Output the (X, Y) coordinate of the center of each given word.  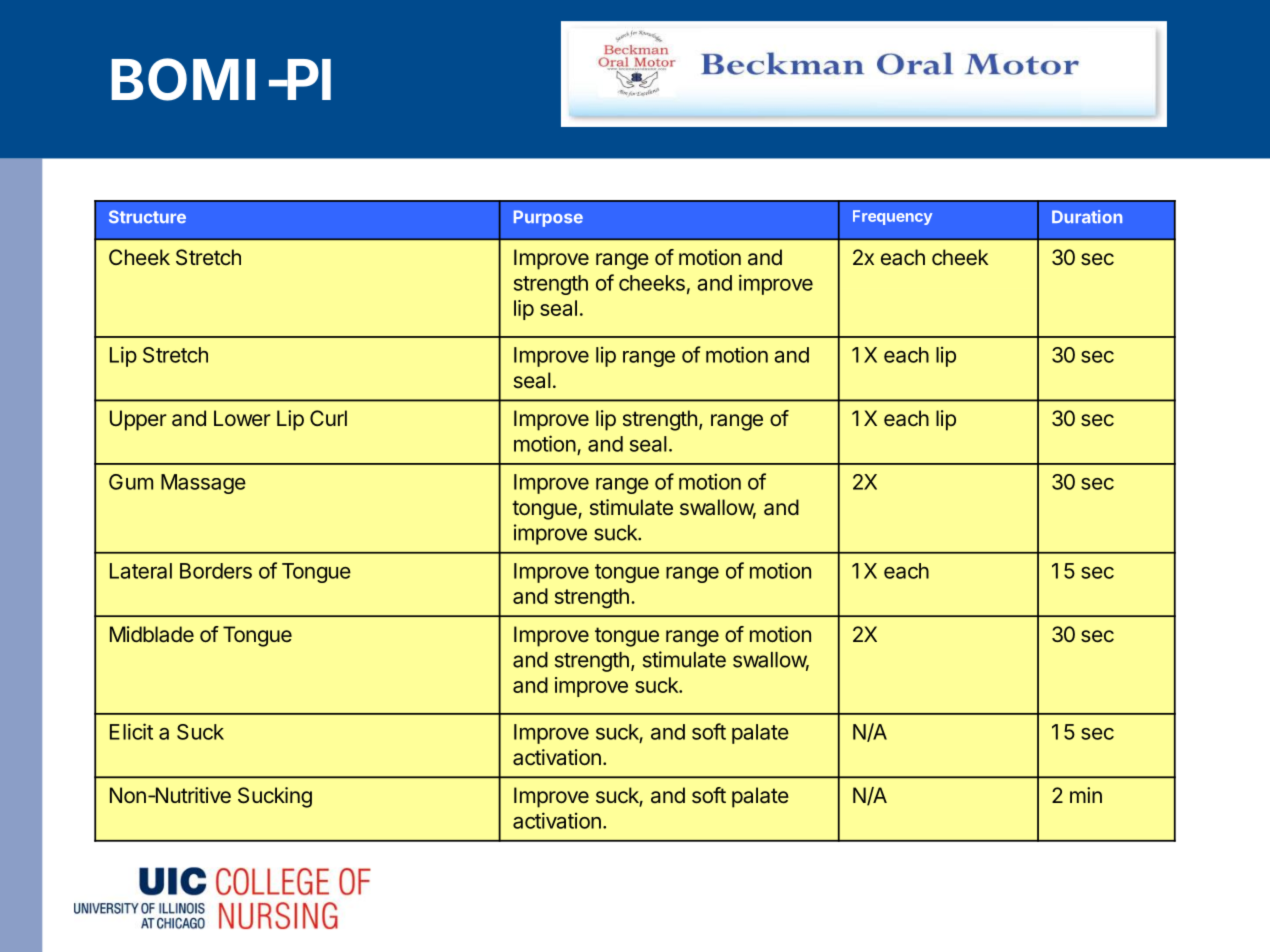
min (1086, 795)
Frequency (892, 217)
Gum (131, 482)
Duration (1087, 216)
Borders (216, 571)
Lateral (141, 571)
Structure (147, 216)
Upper (138, 420)
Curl (328, 418)
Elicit (131, 731)
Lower (242, 418)
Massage (203, 484)
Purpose (548, 218)
